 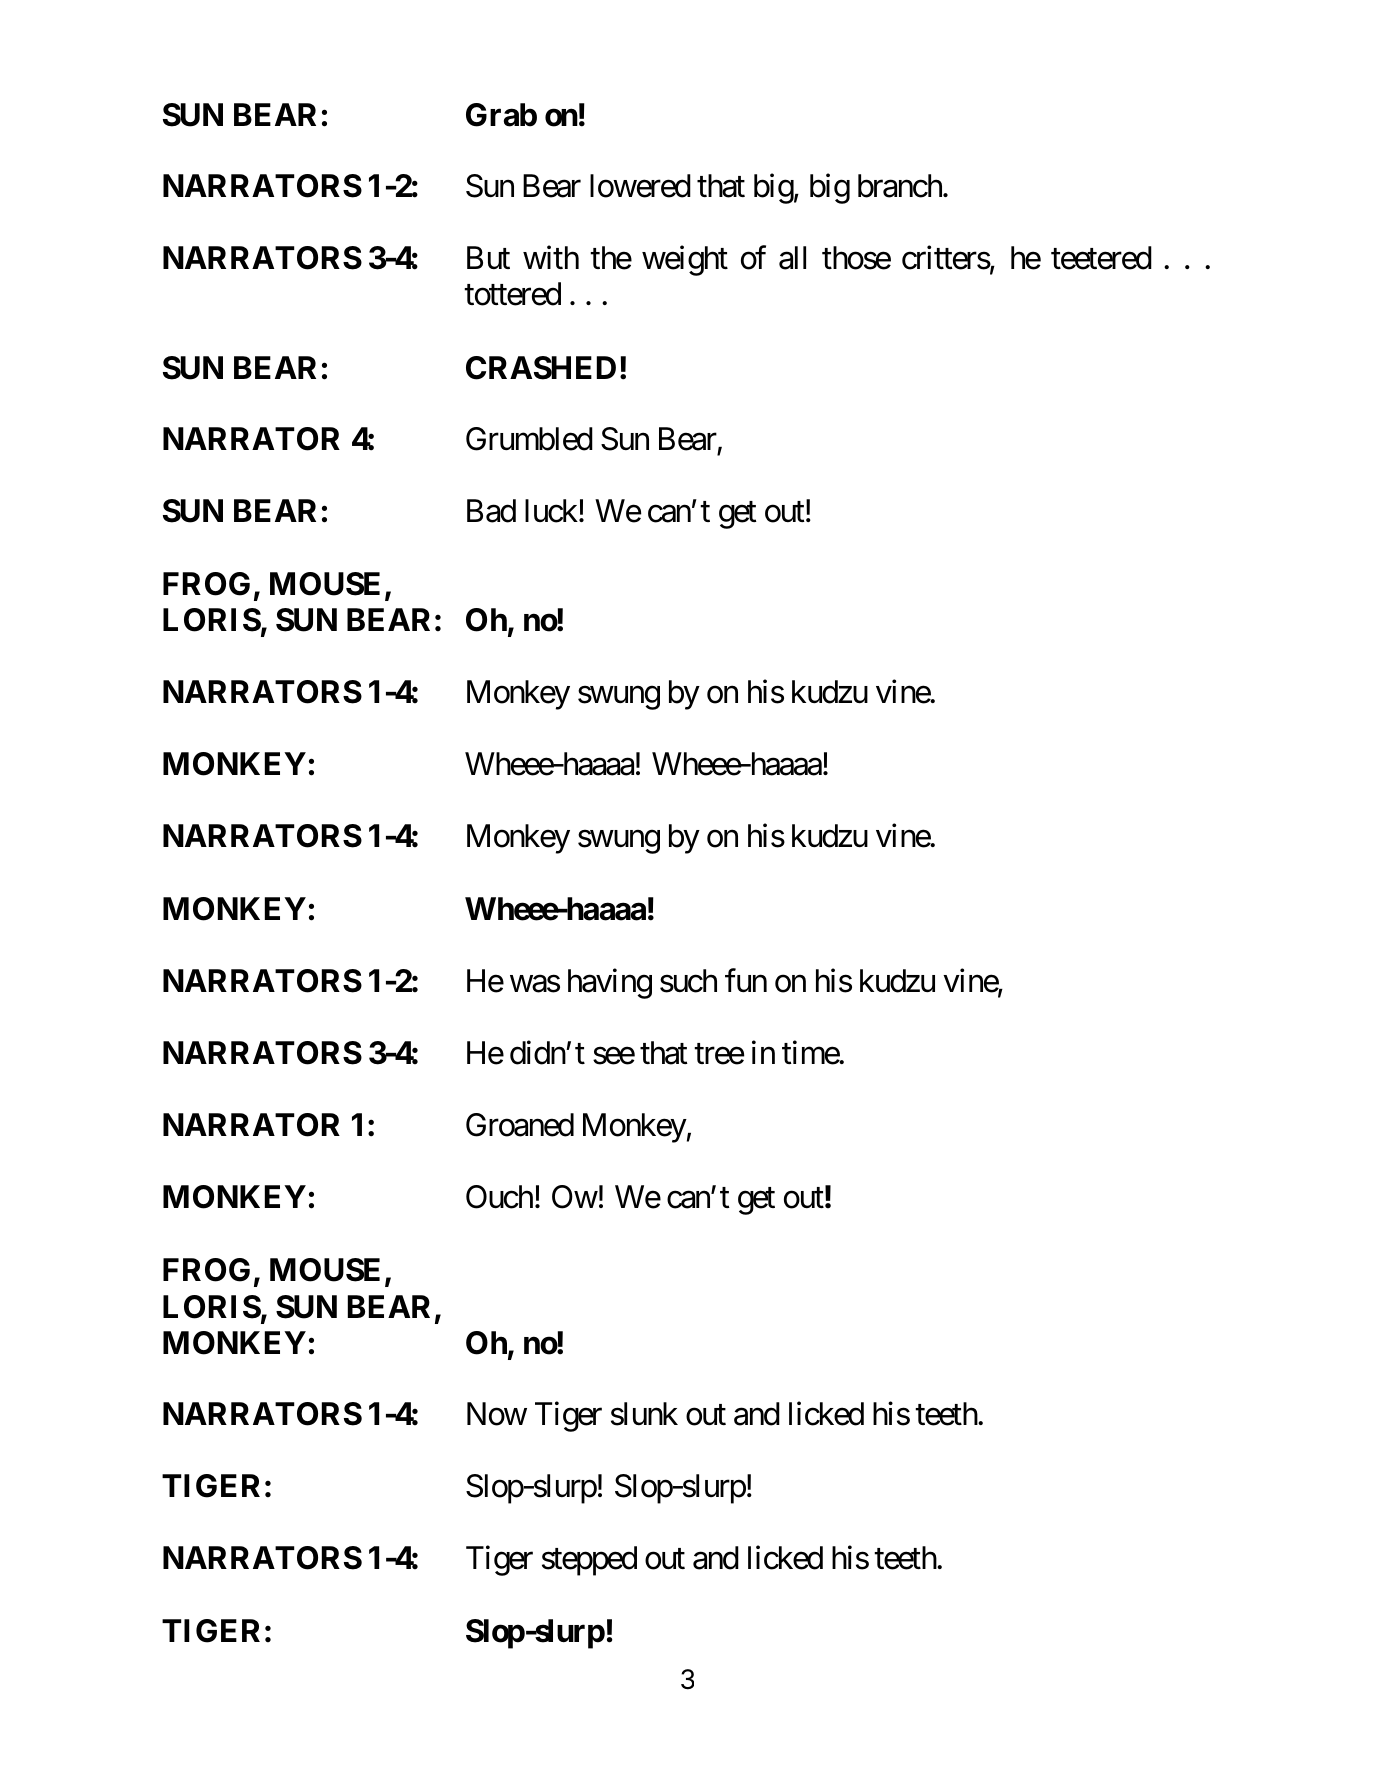 I want to click on Now, so click(x=497, y=1414).
